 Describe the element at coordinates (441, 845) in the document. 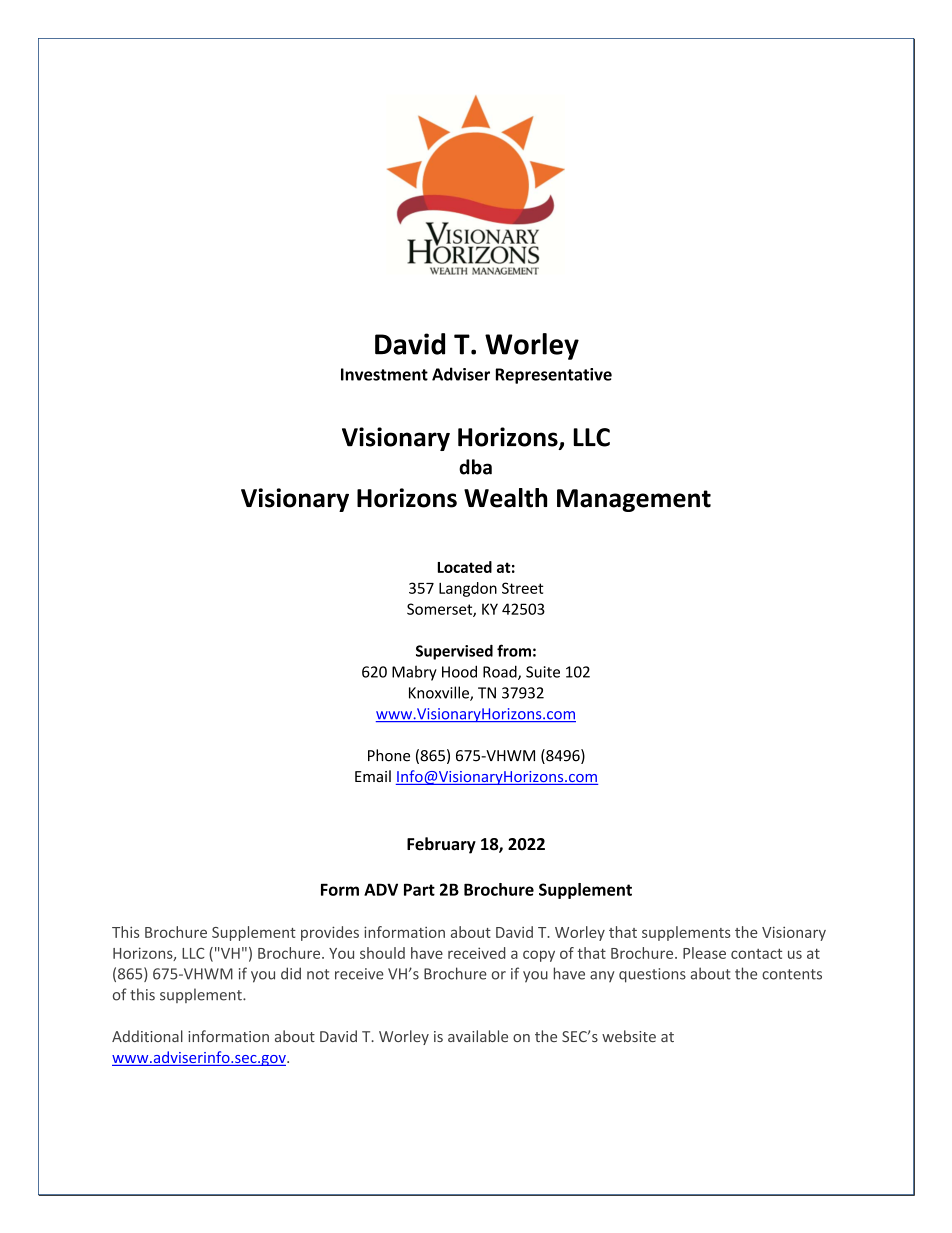

I see `February` at that location.
